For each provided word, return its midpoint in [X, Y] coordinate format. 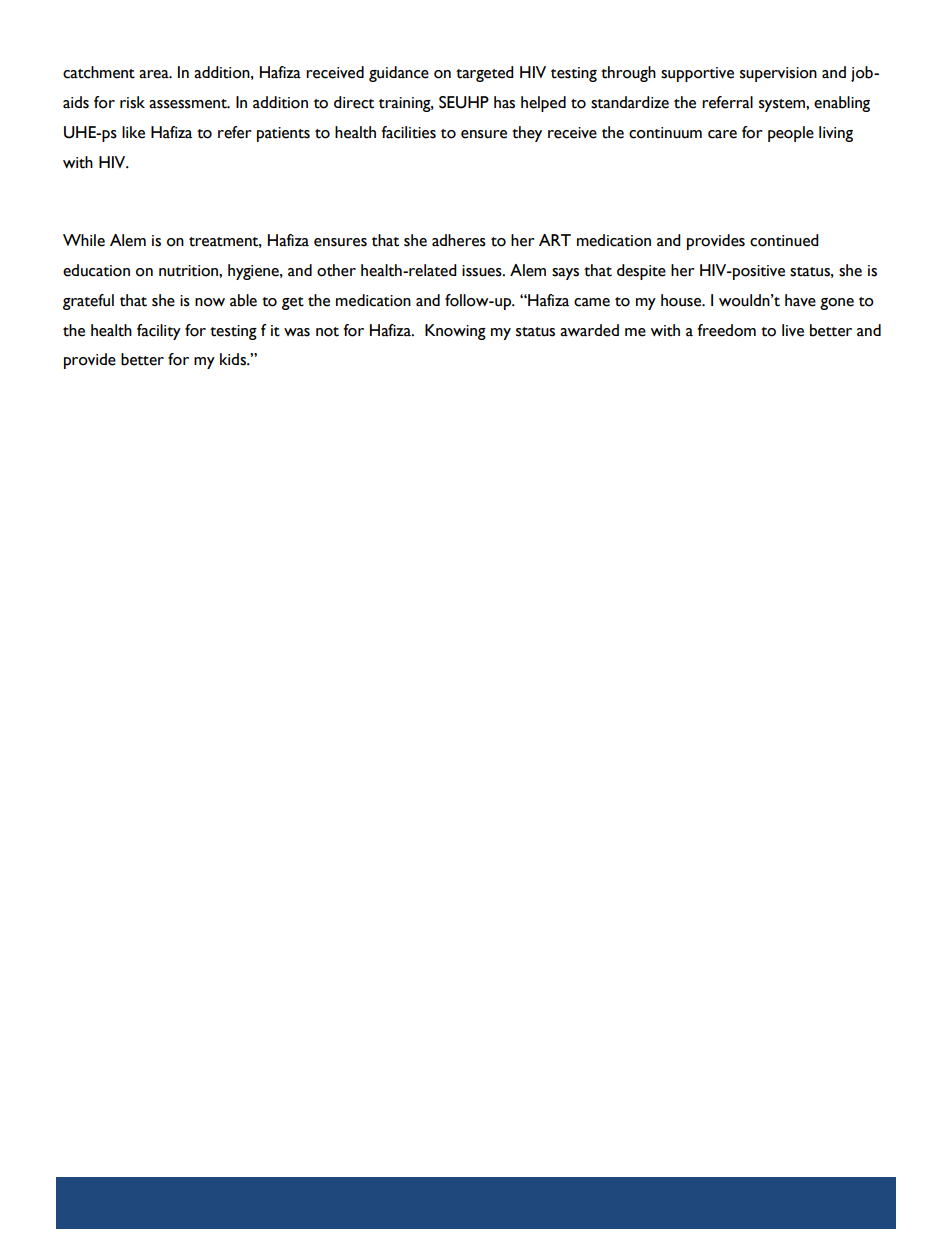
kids [234, 359]
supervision [778, 74]
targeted [485, 74]
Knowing [455, 332]
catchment [99, 72]
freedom [726, 330]
